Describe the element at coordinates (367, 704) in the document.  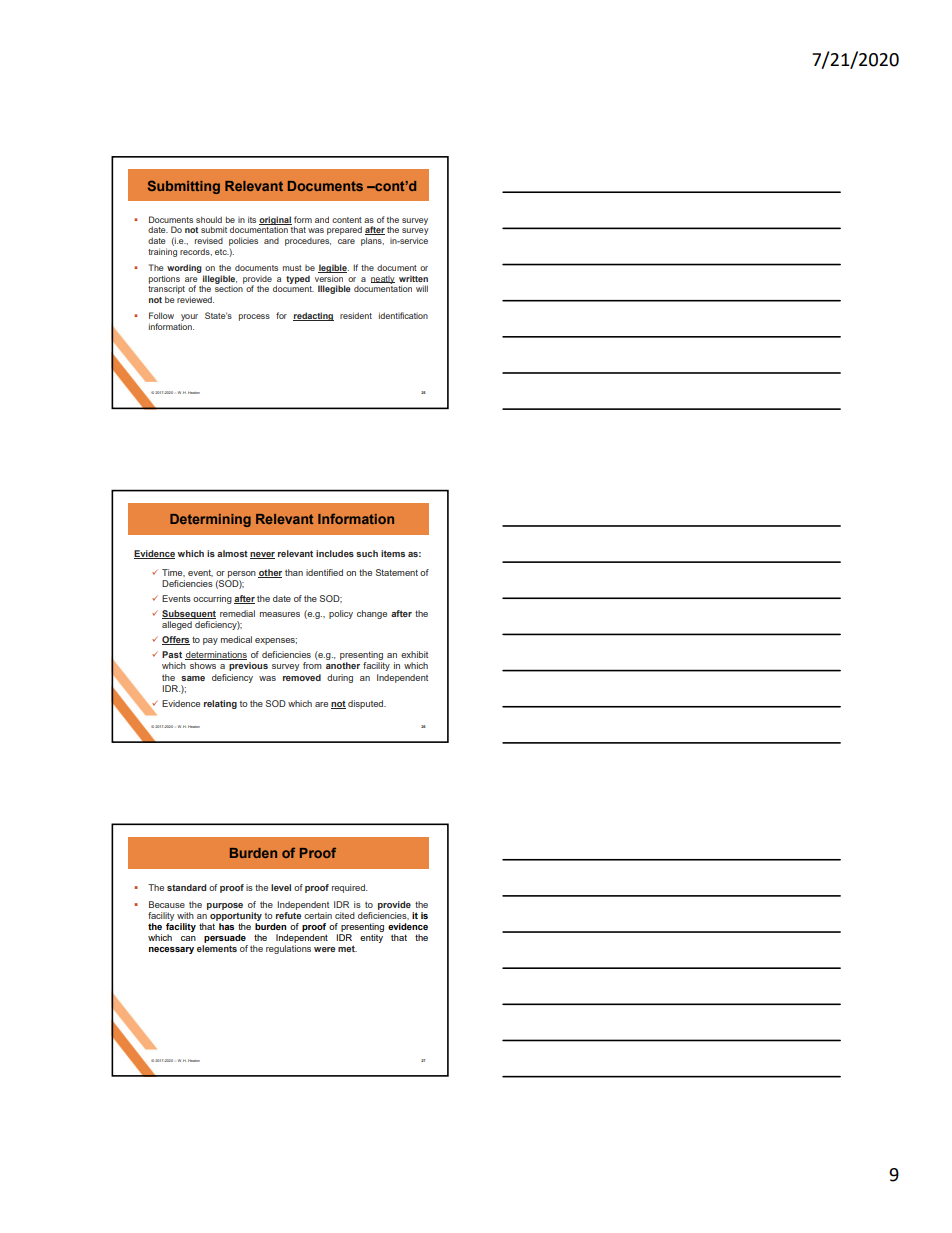
I see `disputed` at that location.
